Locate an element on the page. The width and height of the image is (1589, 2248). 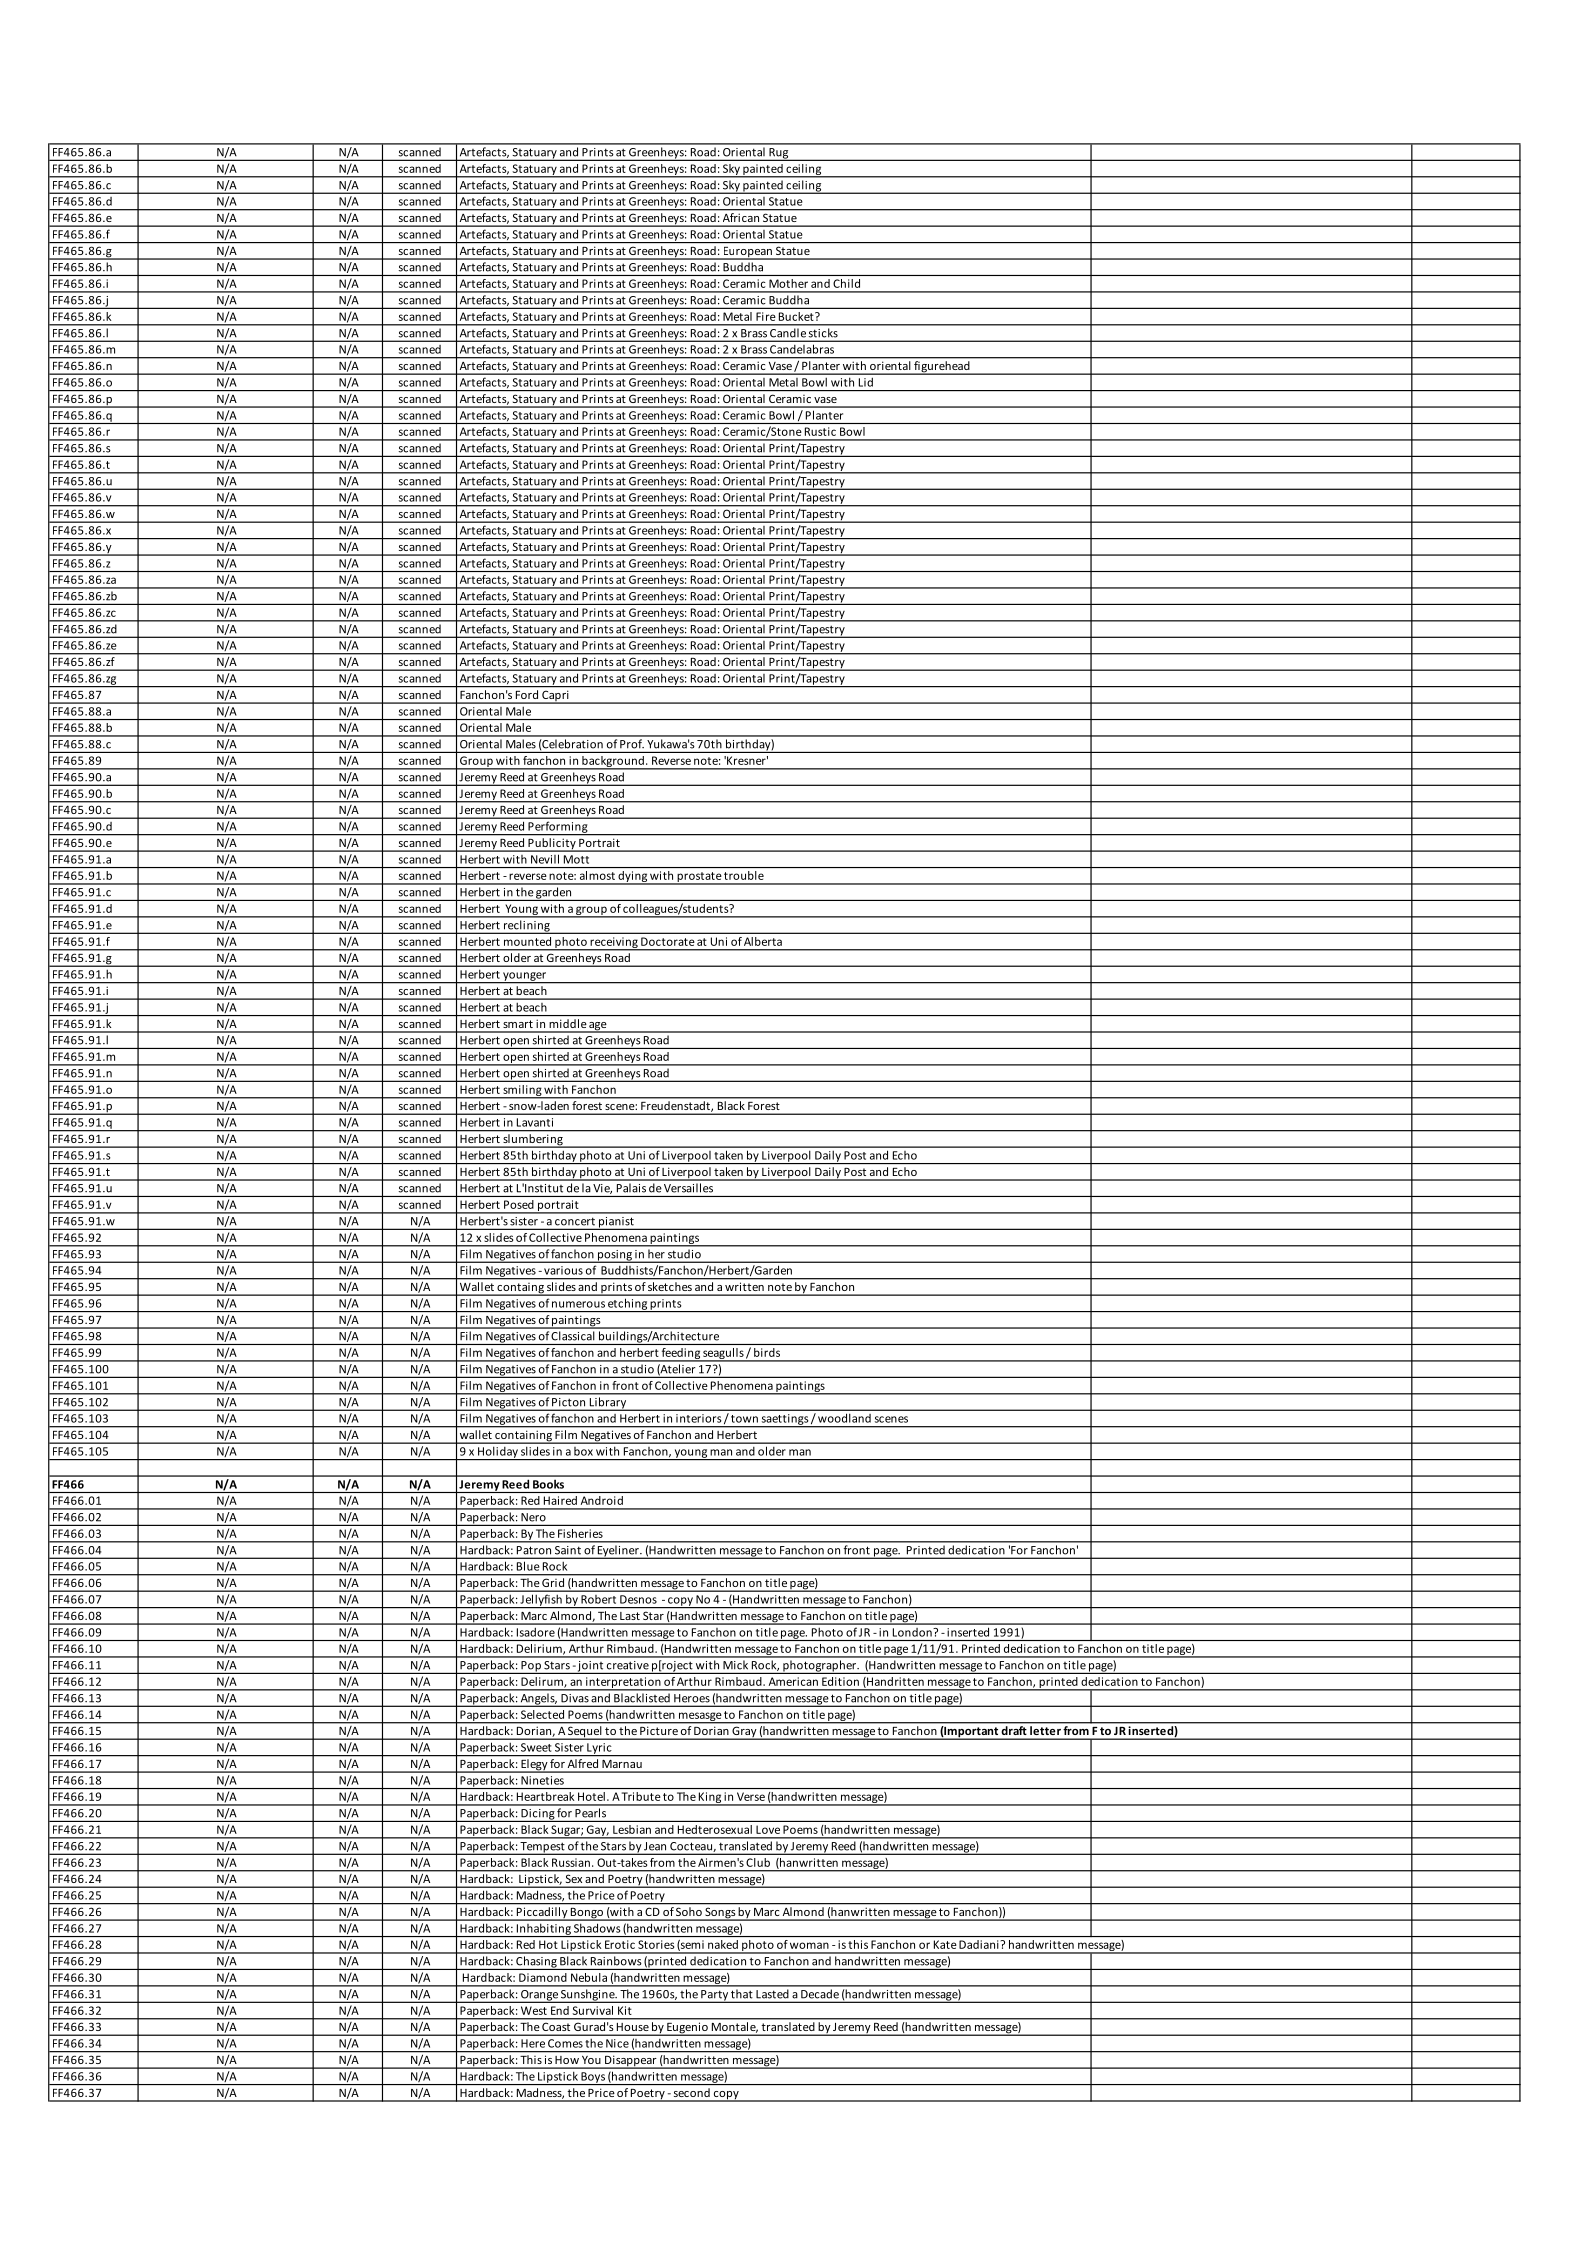
town is located at coordinates (744, 1419).
